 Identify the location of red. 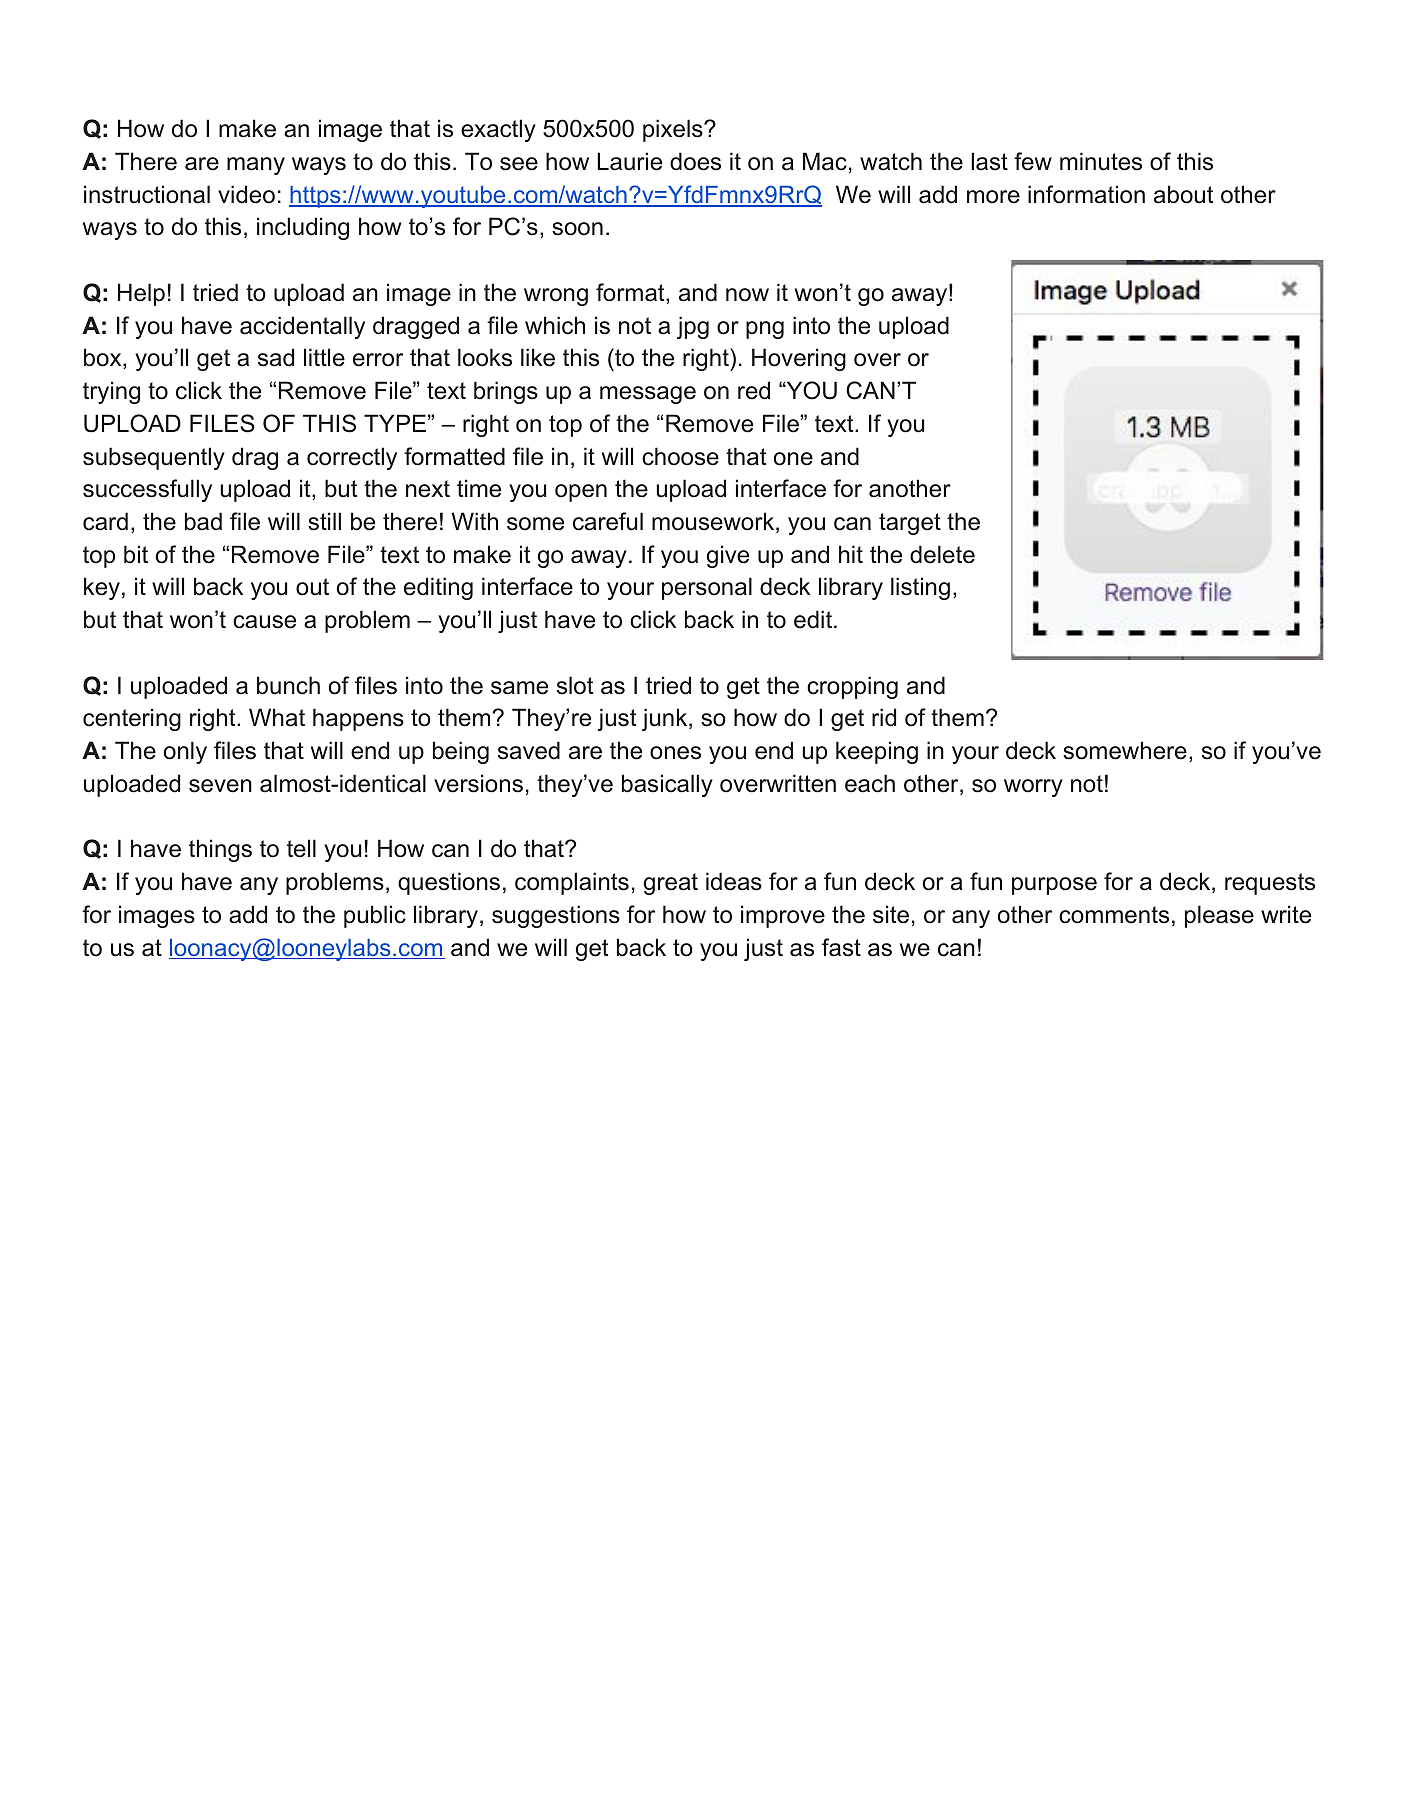
(754, 390).
